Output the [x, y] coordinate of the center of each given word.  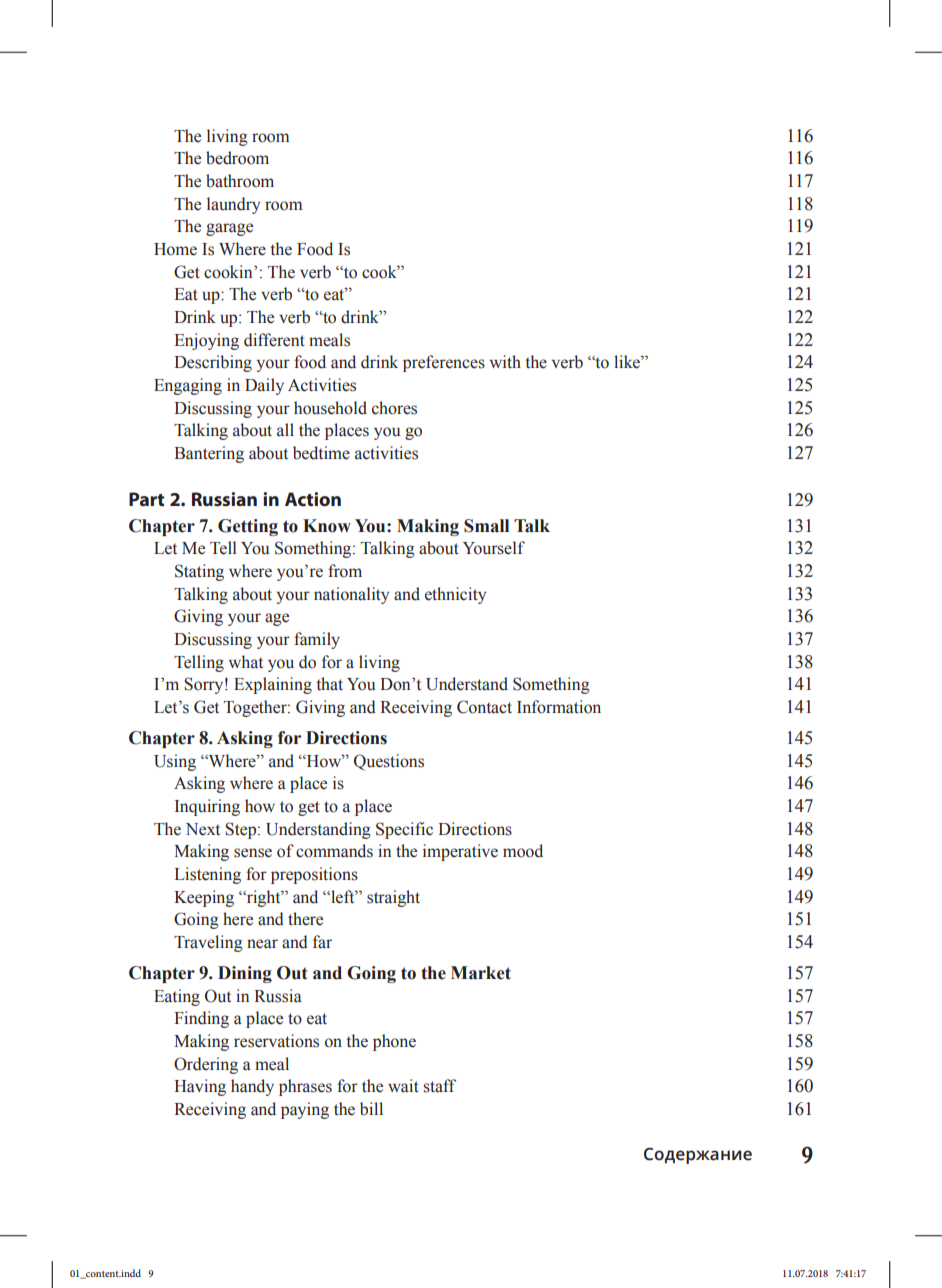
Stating [199, 572]
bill [371, 1109]
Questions [389, 762]
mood [523, 851]
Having [200, 1087]
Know [327, 526]
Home [175, 249]
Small [486, 526]
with [505, 361]
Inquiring [207, 807]
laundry [233, 205]
